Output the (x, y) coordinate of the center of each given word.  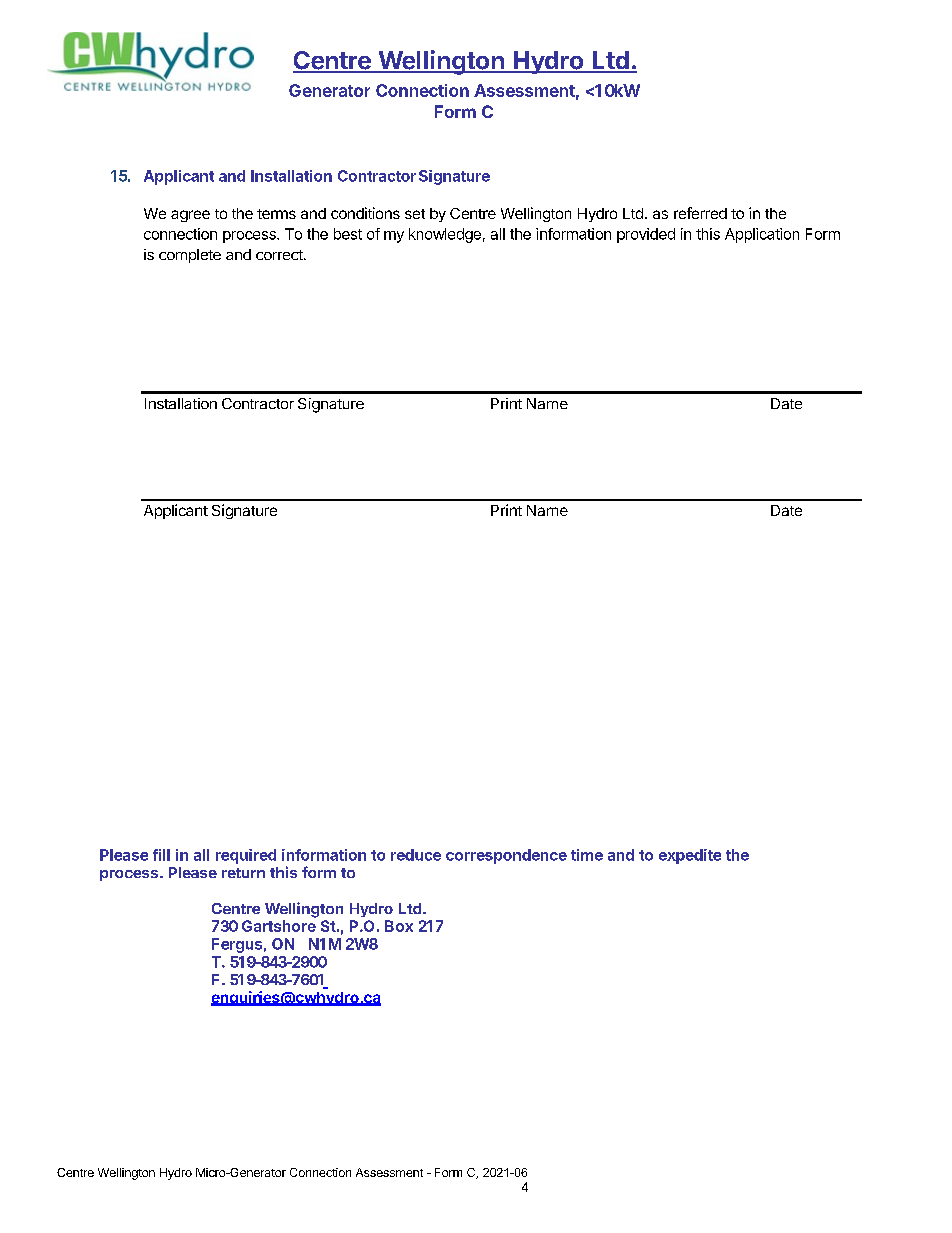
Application (762, 235)
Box (399, 926)
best (348, 234)
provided (646, 235)
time (587, 855)
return (243, 873)
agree (190, 216)
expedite (690, 856)
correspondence (506, 856)
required (246, 856)
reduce (416, 855)
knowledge (445, 235)
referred (700, 213)
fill (161, 855)
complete (190, 256)
